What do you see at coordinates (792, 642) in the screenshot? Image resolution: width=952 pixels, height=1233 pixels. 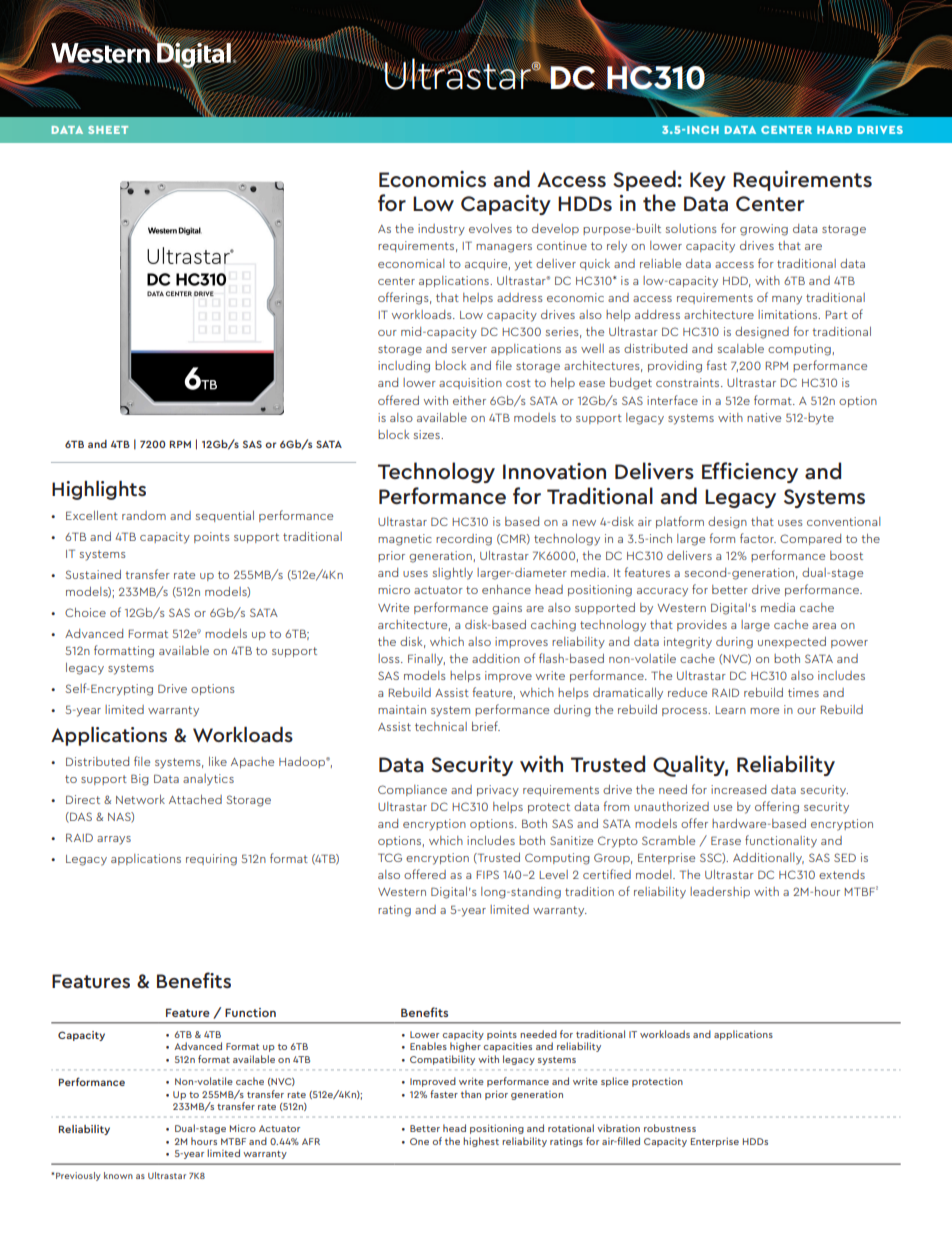 I see `unexpected` at bounding box center [792, 642].
